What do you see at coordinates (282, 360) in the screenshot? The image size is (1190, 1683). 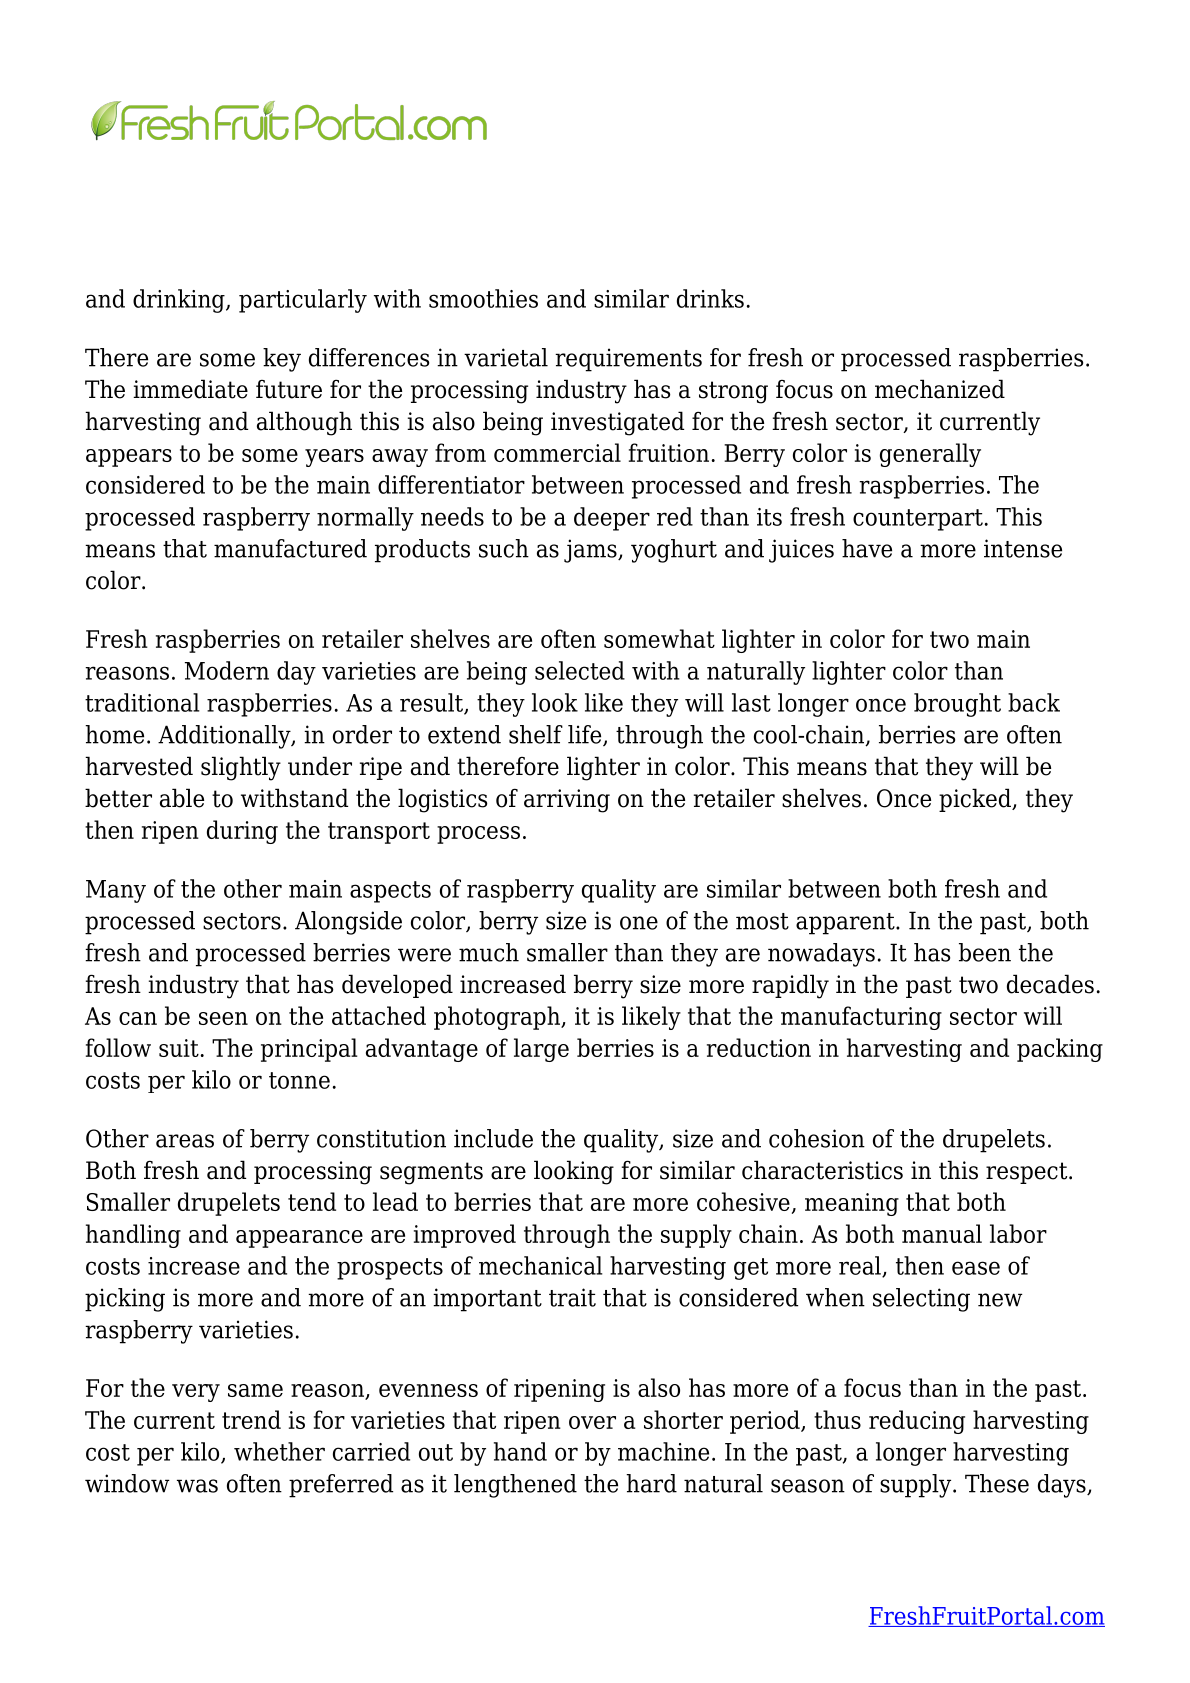 I see `key` at bounding box center [282, 360].
